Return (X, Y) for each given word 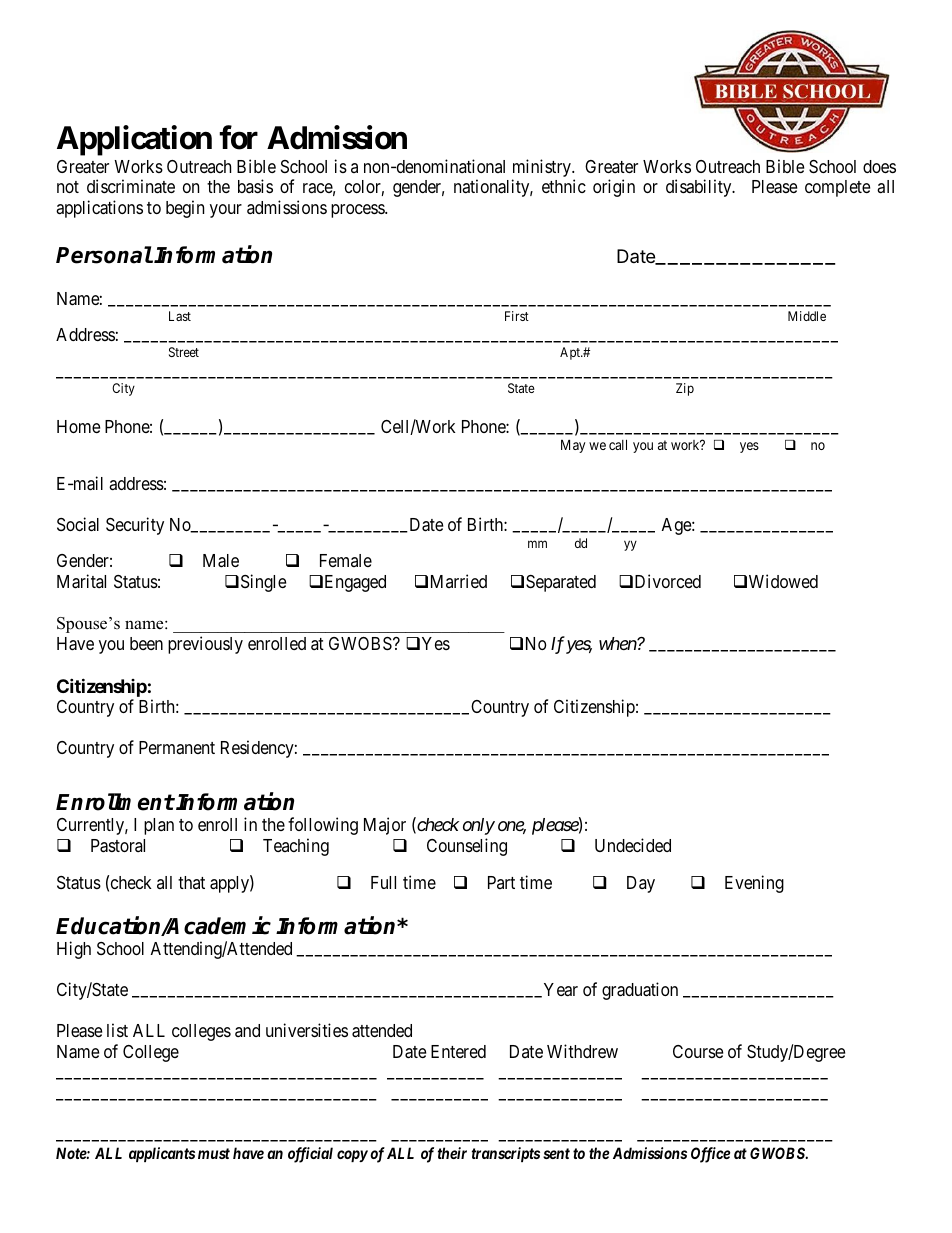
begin (185, 209)
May (573, 446)
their (452, 1153)
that (191, 882)
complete (837, 188)
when (618, 643)
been (146, 643)
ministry (543, 168)
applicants (162, 1154)
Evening (754, 884)
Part (501, 882)
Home (78, 426)
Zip (685, 389)
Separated (561, 583)
